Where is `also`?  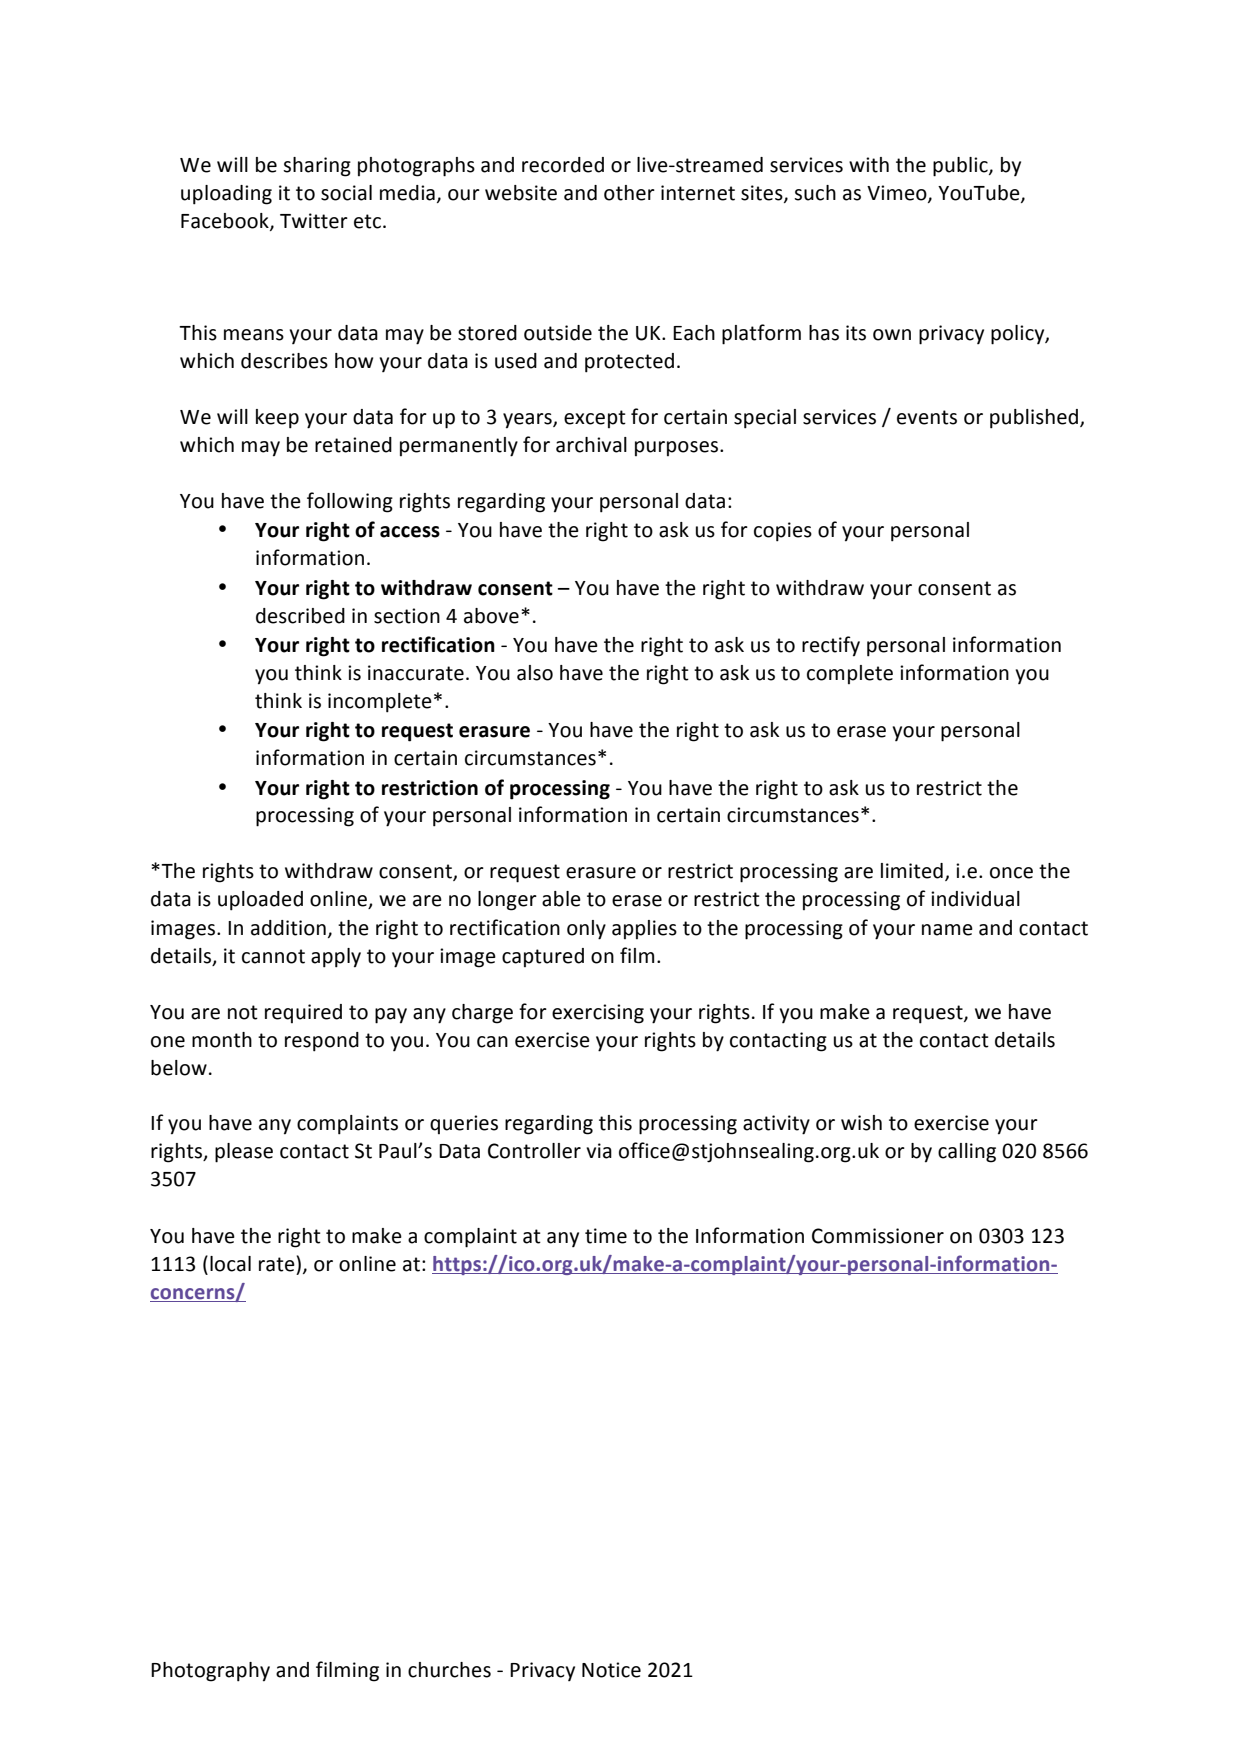
also is located at coordinates (535, 673).
